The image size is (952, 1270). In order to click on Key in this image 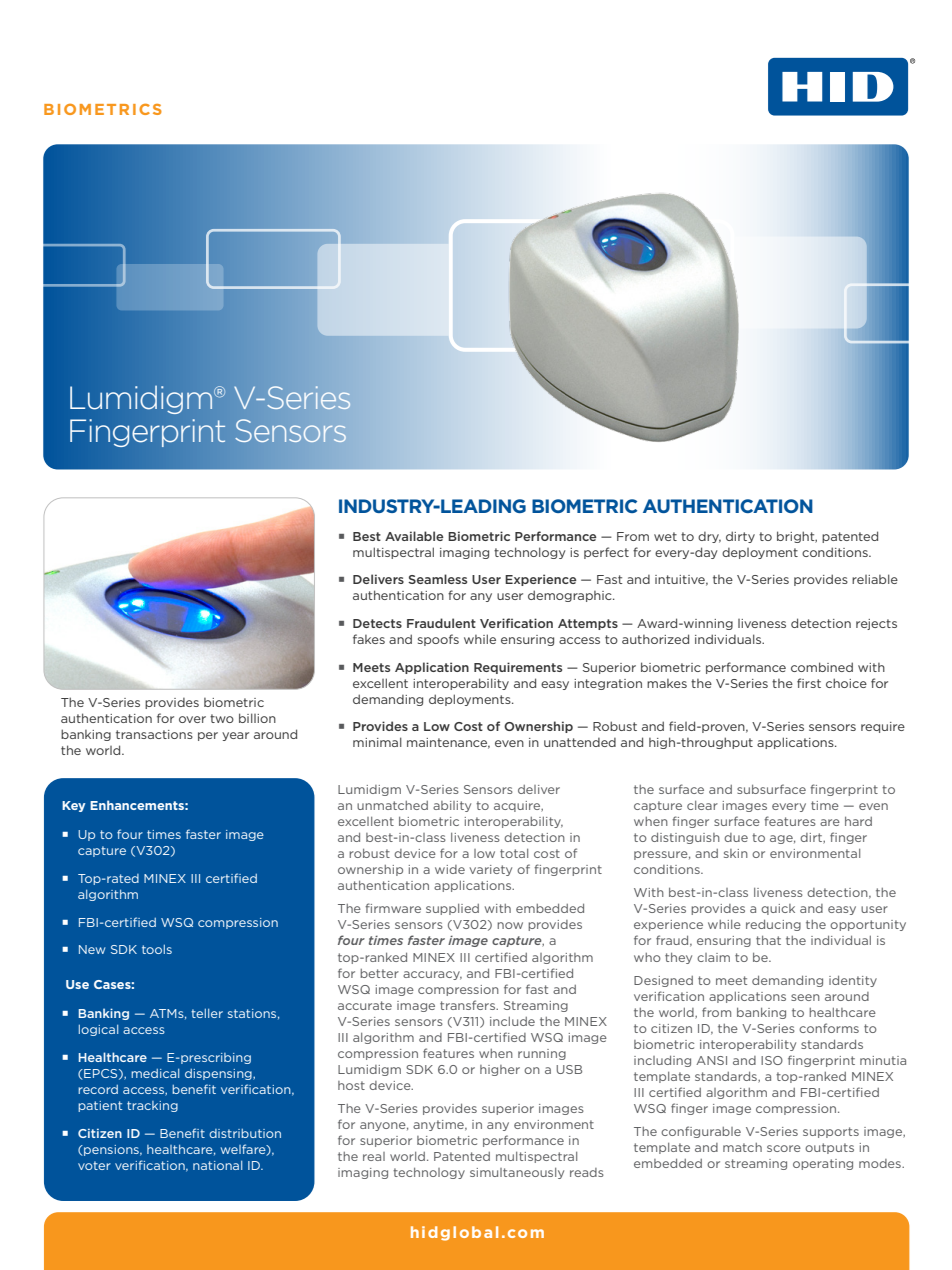, I will do `click(74, 806)`.
